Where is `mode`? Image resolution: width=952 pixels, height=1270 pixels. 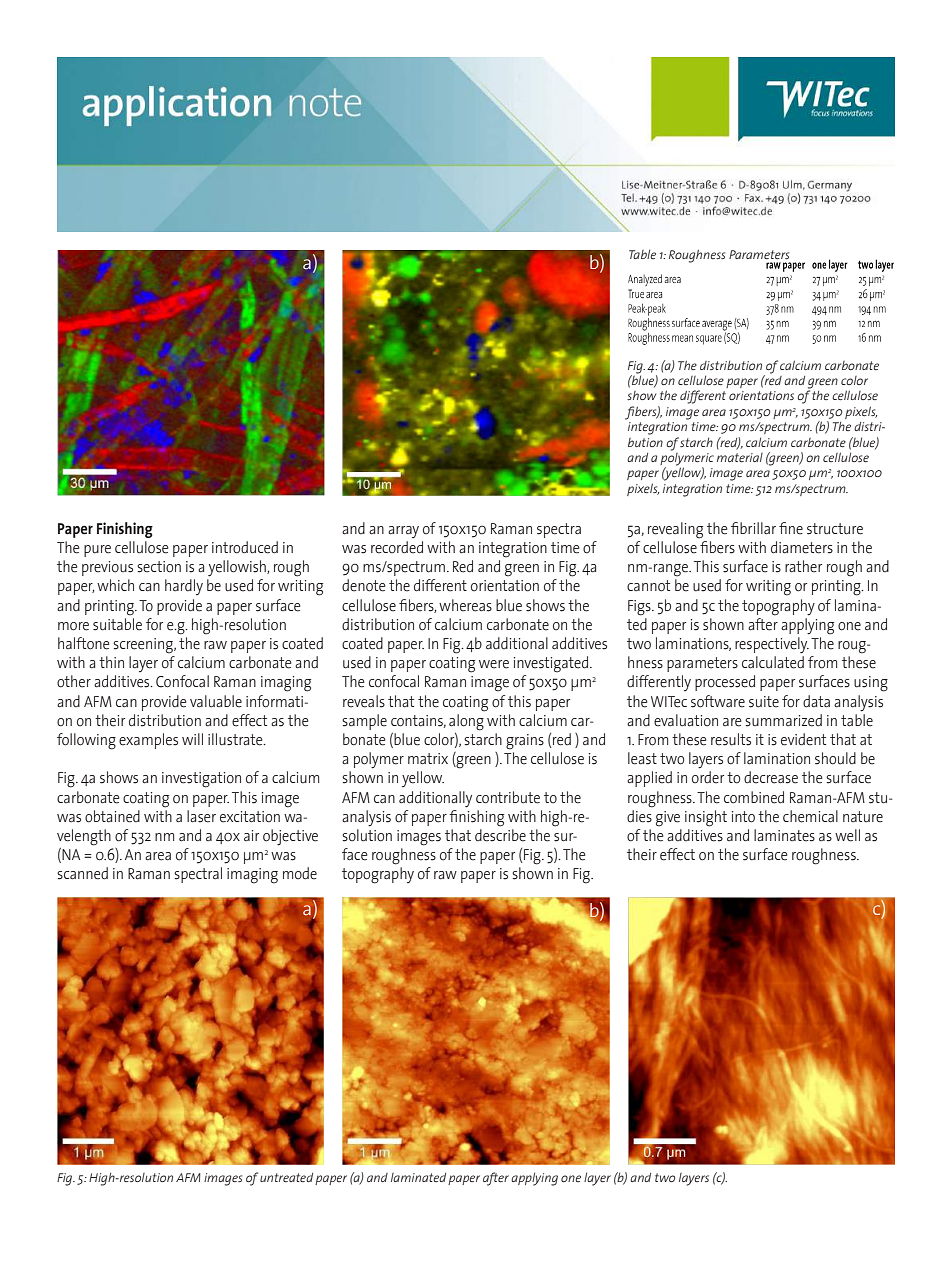 mode is located at coordinates (300, 873).
